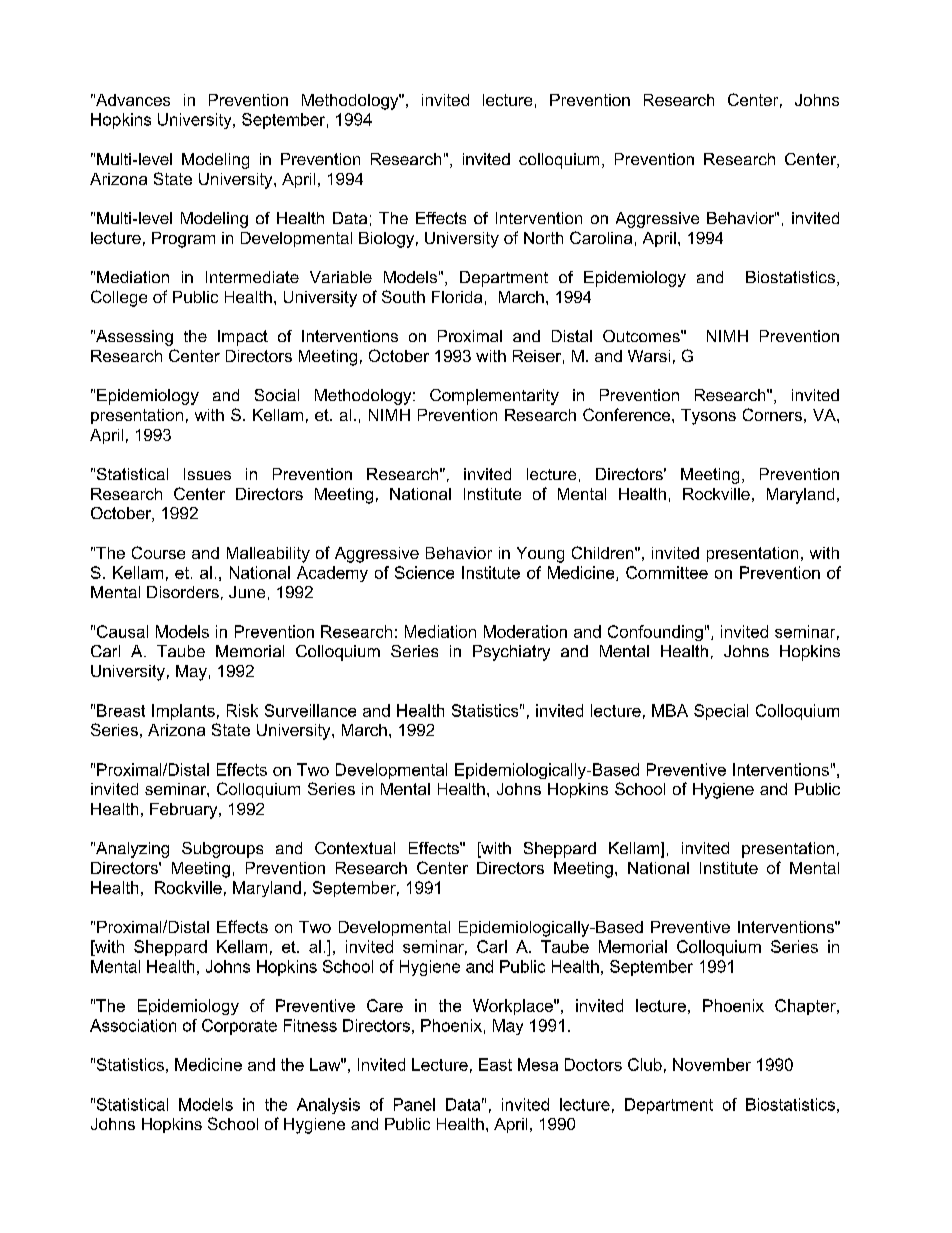 This screenshot has height=1233, width=952. I want to click on Florida, so click(457, 297).
